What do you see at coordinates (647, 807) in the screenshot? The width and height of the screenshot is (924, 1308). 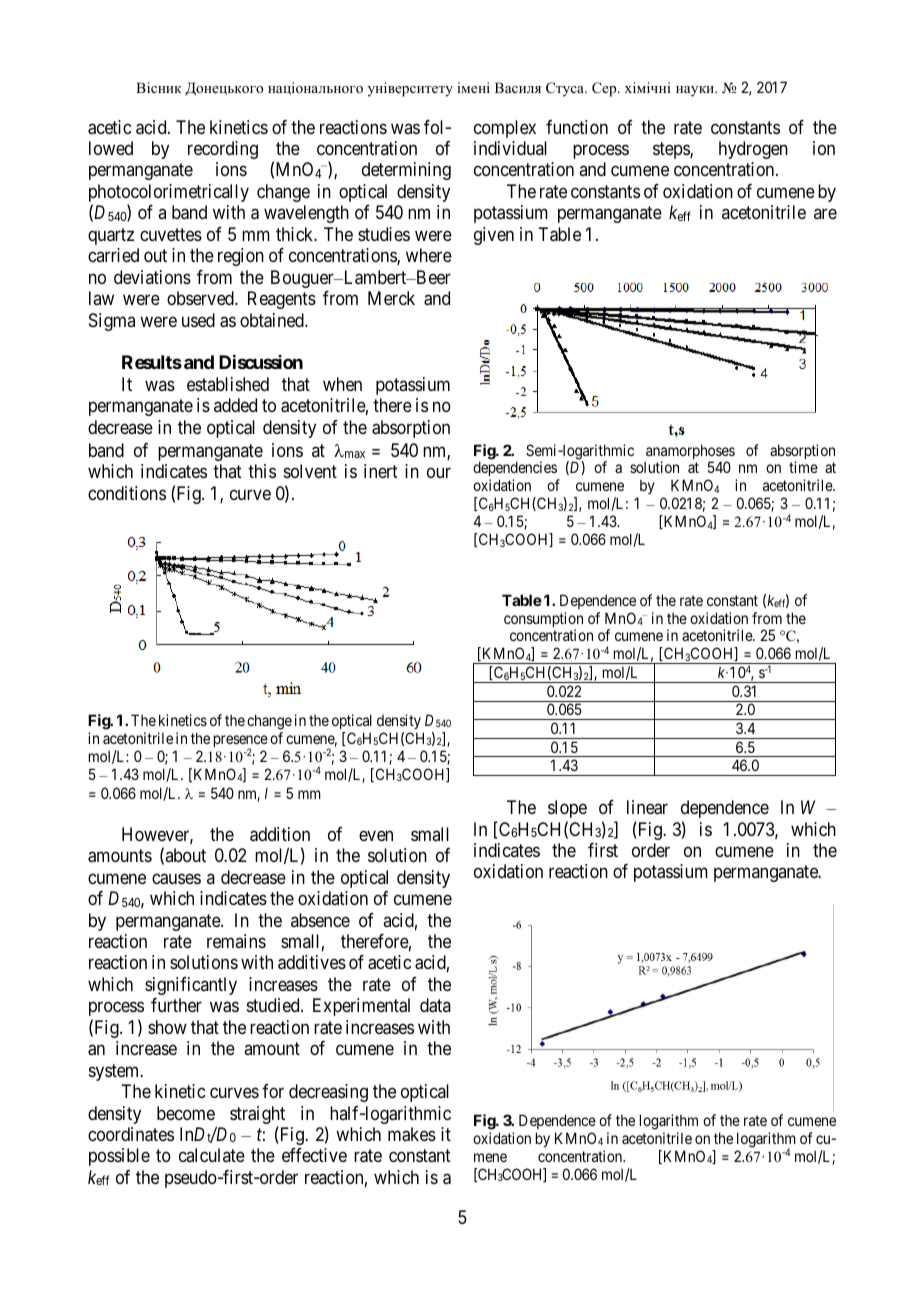 I see `linear` at bounding box center [647, 807].
